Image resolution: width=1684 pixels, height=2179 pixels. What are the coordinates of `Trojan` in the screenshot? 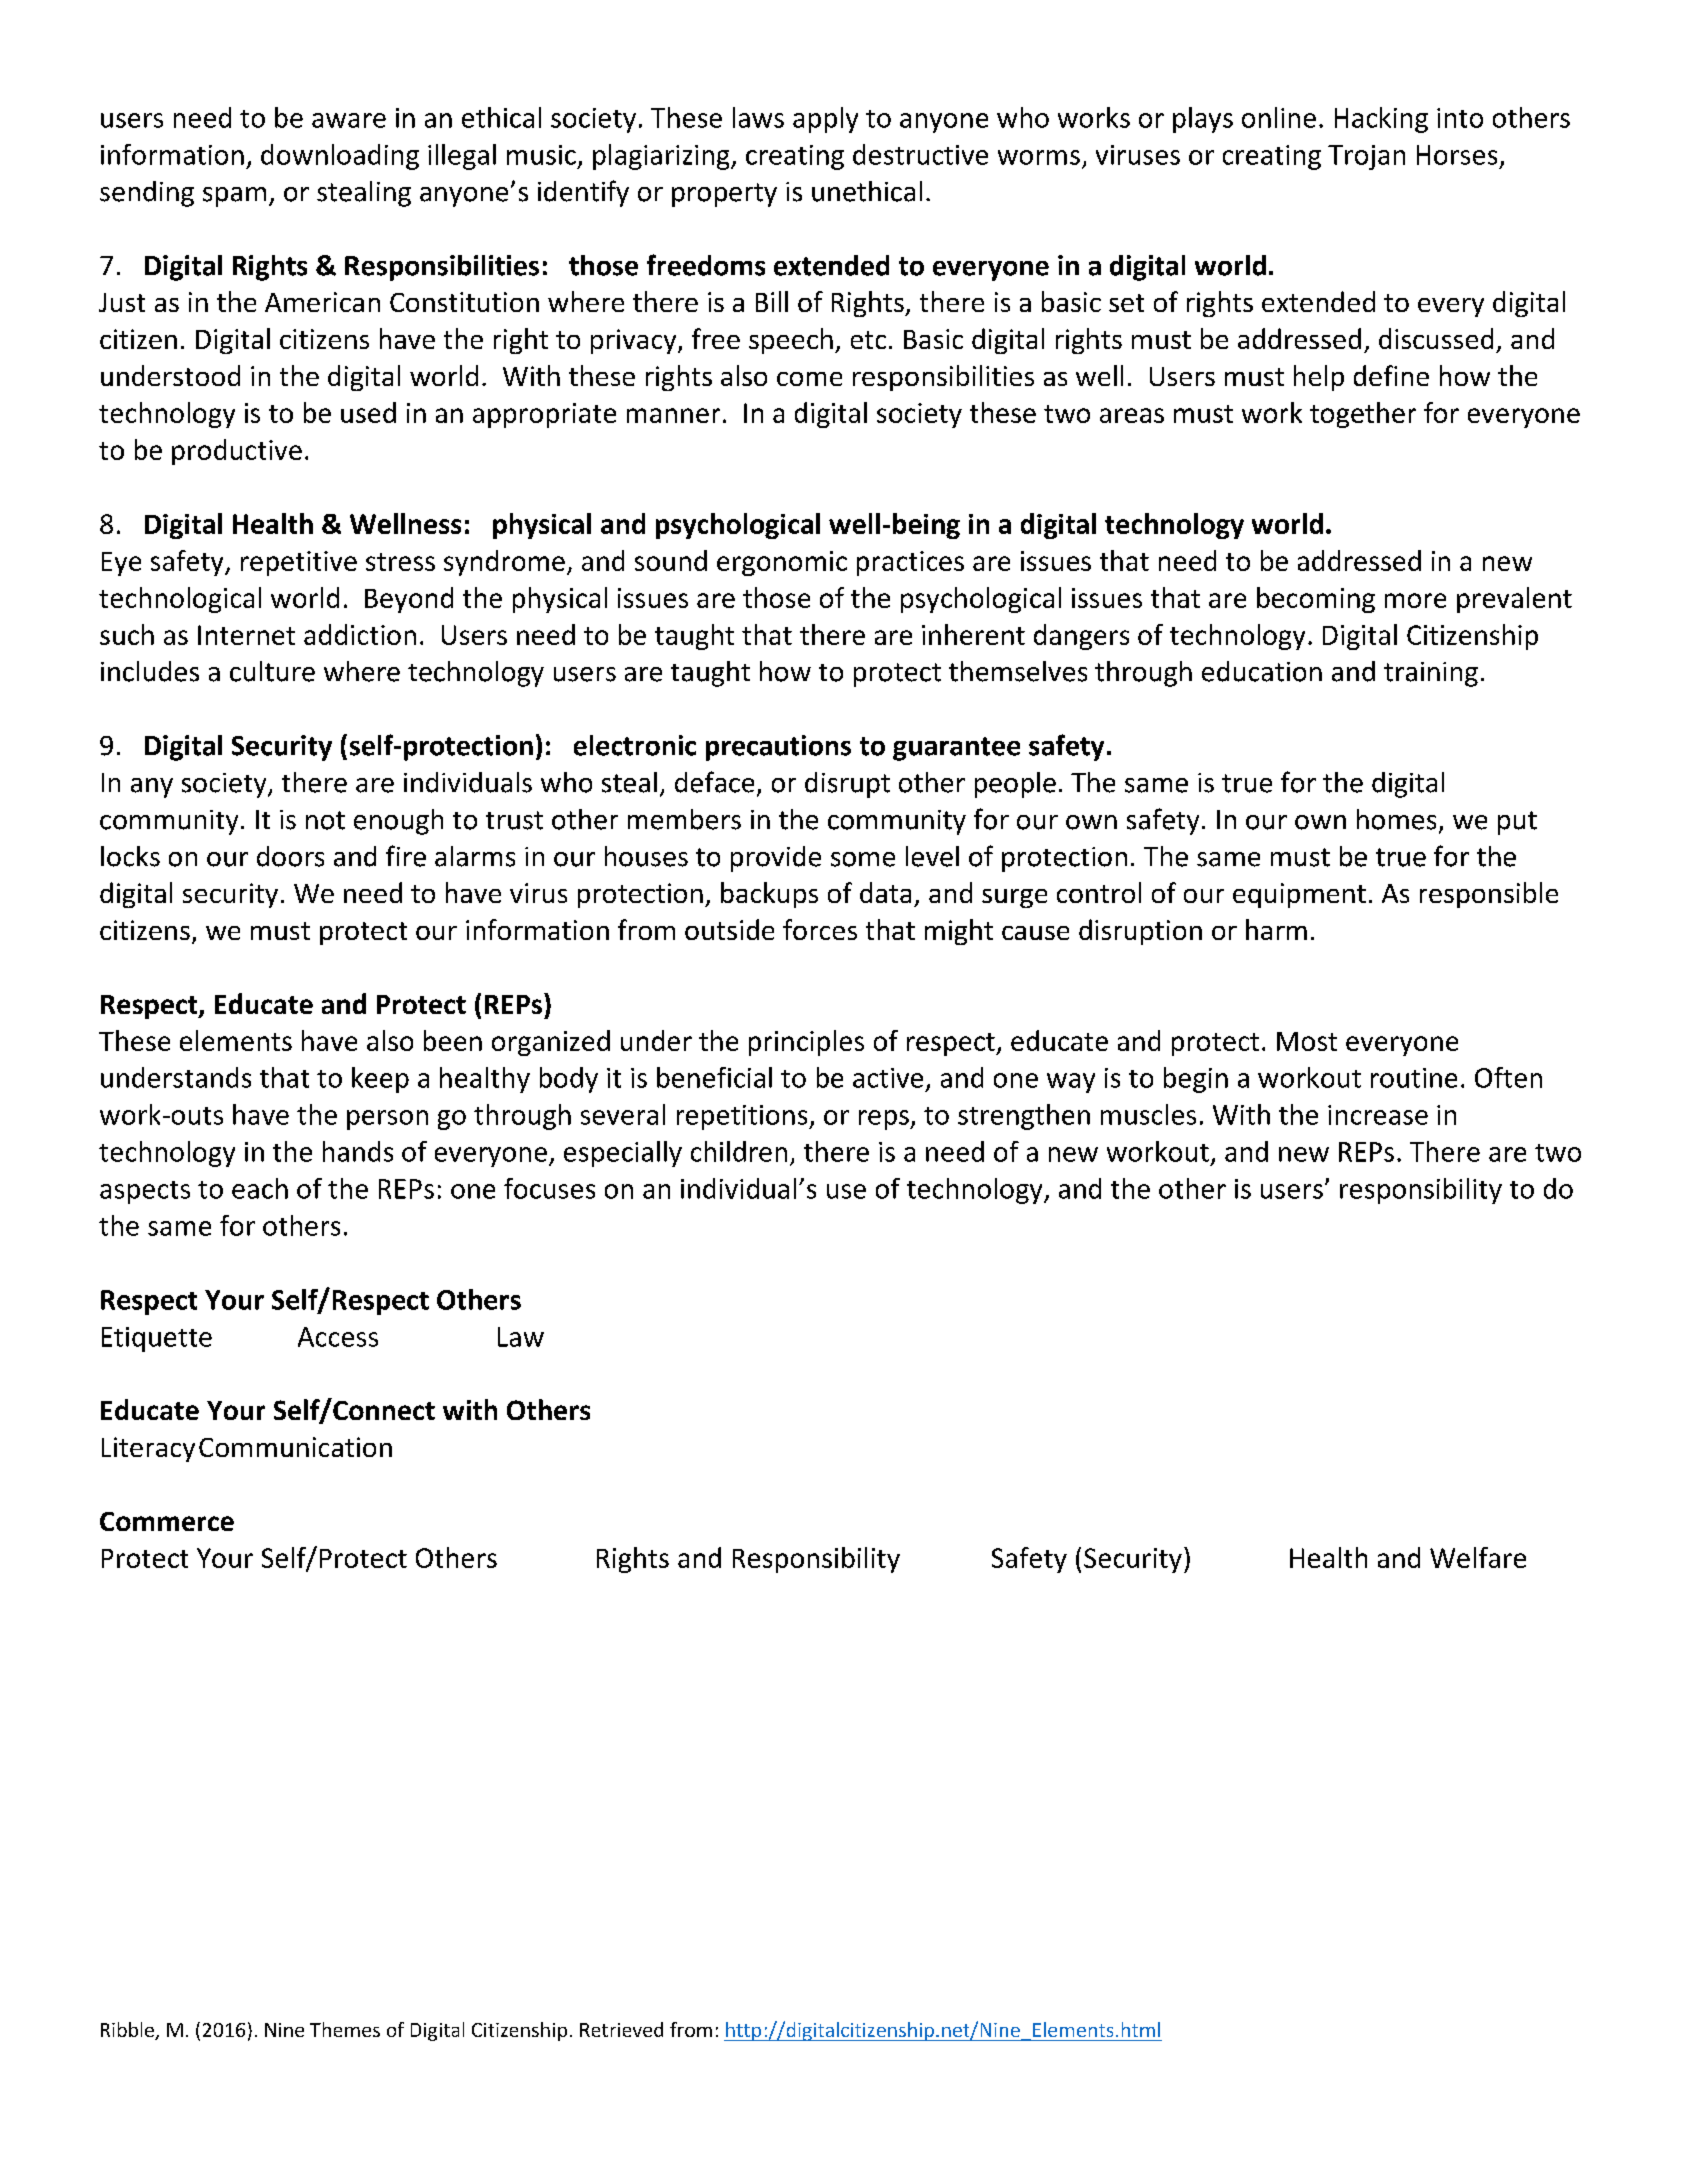 It's located at (1366, 157).
